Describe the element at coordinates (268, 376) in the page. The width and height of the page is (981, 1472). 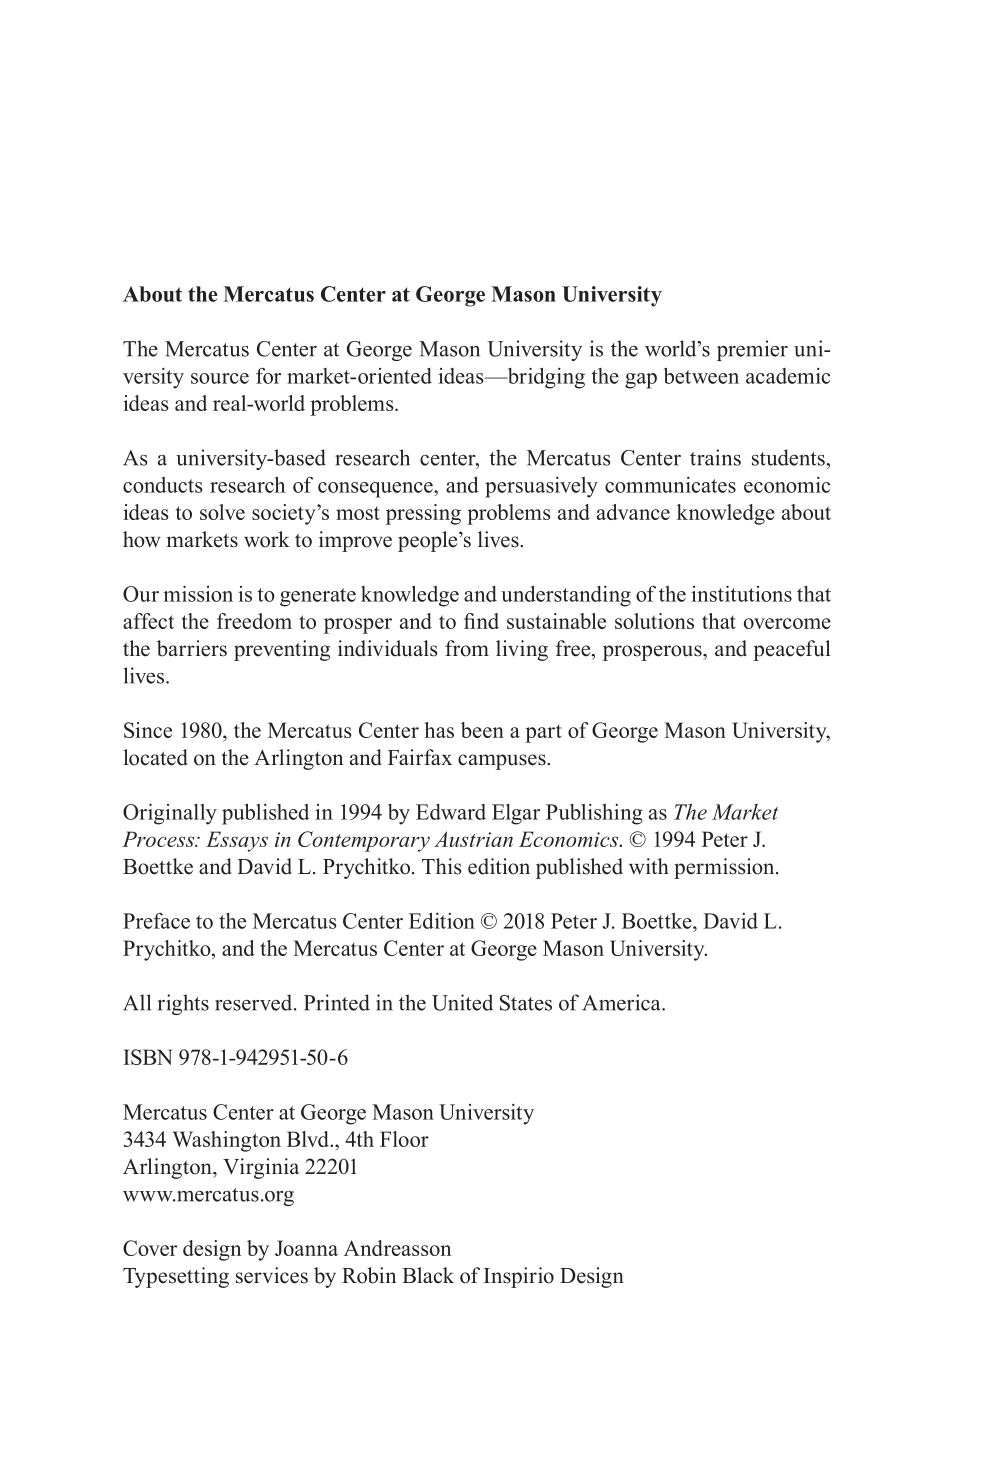
I see `for` at that location.
